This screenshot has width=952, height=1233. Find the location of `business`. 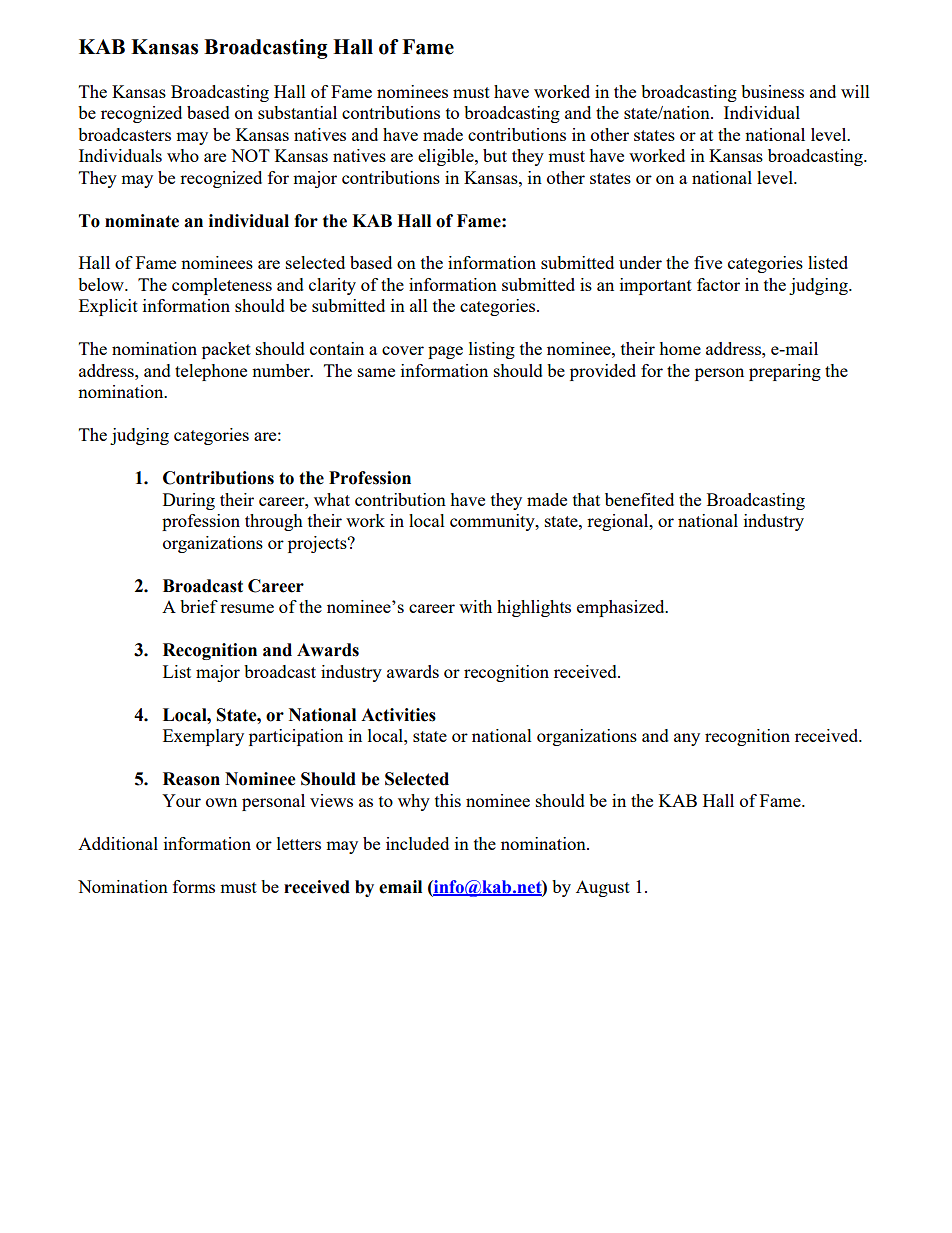

business is located at coordinates (772, 91).
